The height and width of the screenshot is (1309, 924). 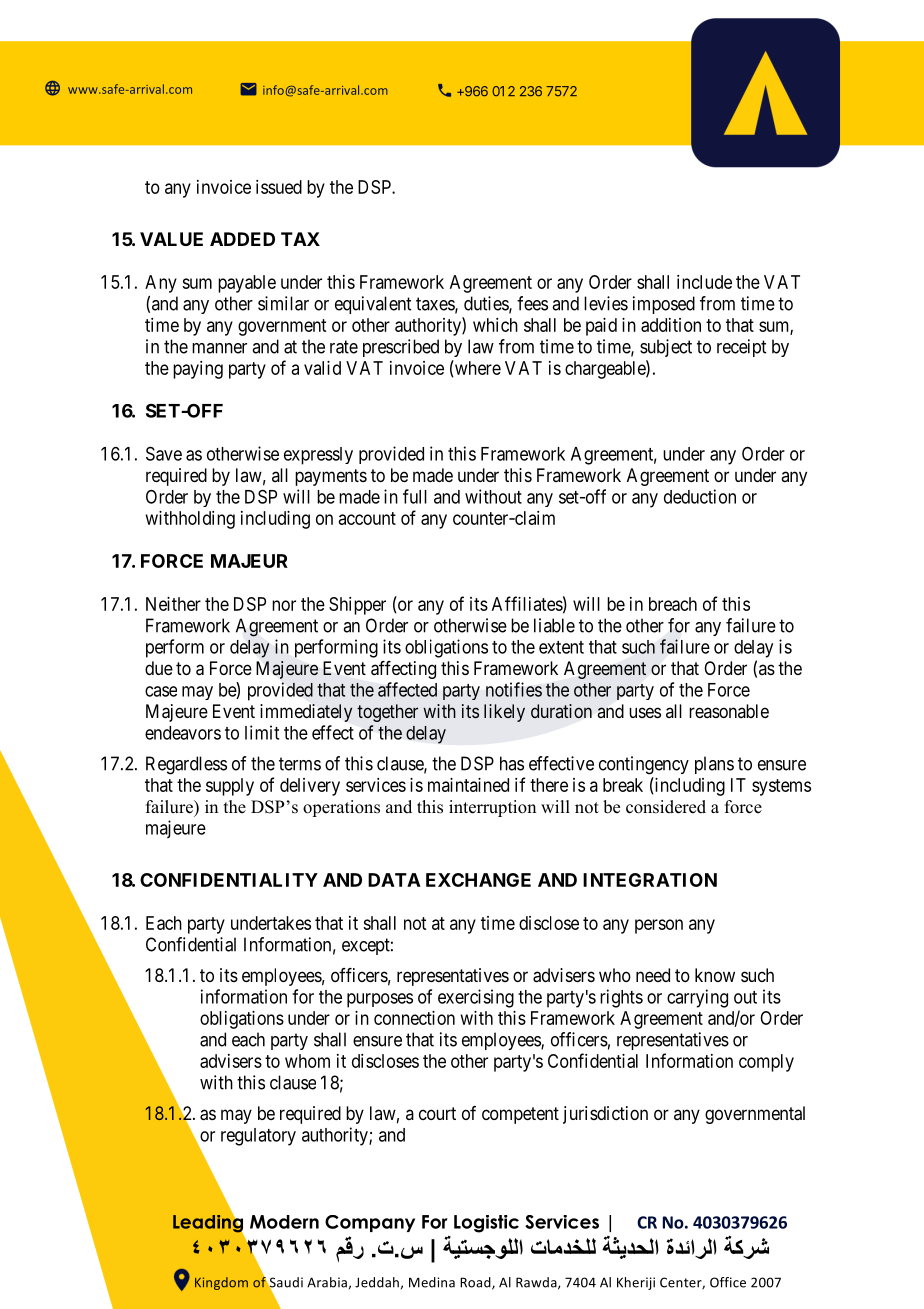 I want to click on Modern, so click(x=284, y=1222).
